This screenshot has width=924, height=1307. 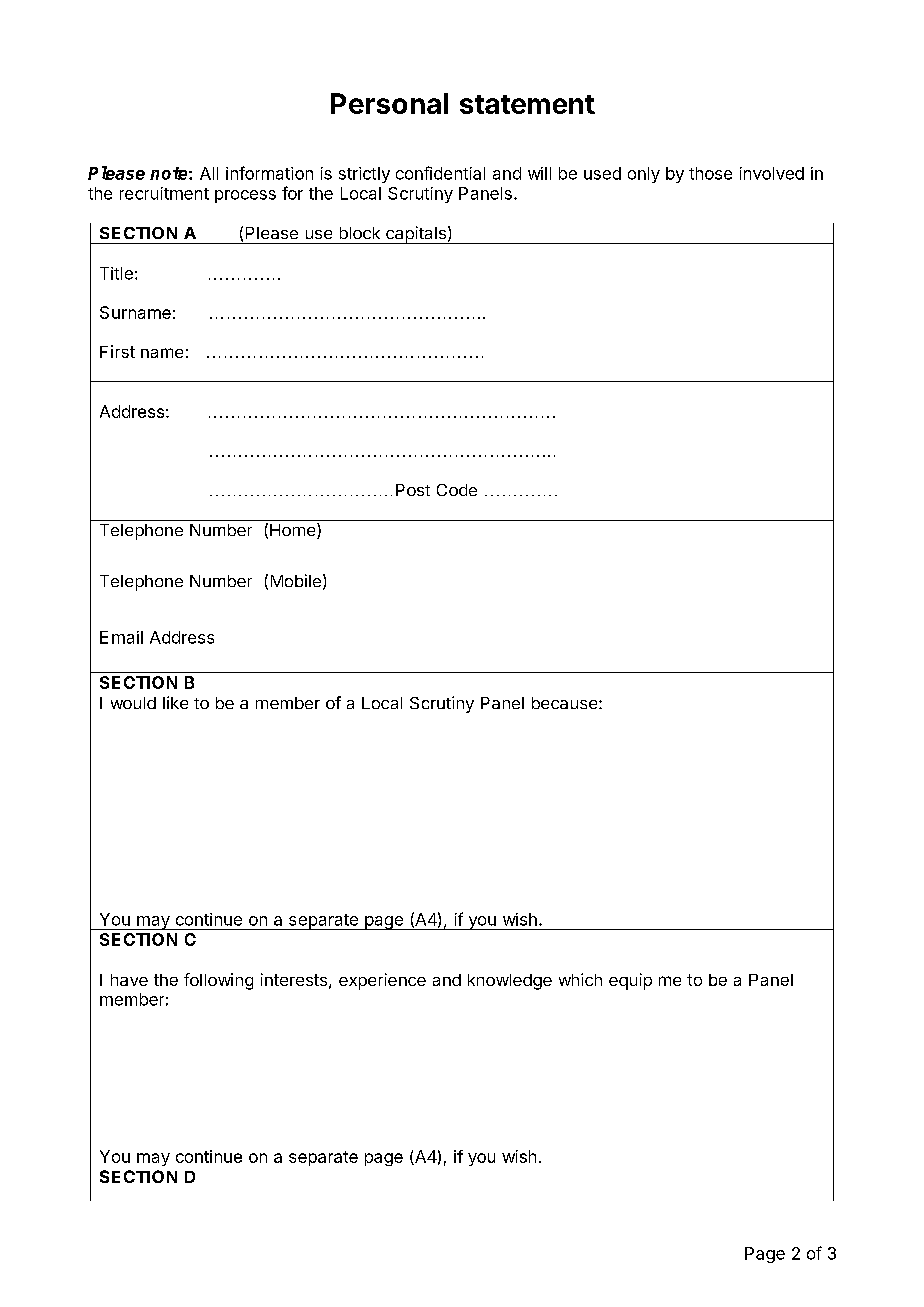 What do you see at coordinates (296, 580) in the screenshot?
I see `Mobile` at bounding box center [296, 580].
